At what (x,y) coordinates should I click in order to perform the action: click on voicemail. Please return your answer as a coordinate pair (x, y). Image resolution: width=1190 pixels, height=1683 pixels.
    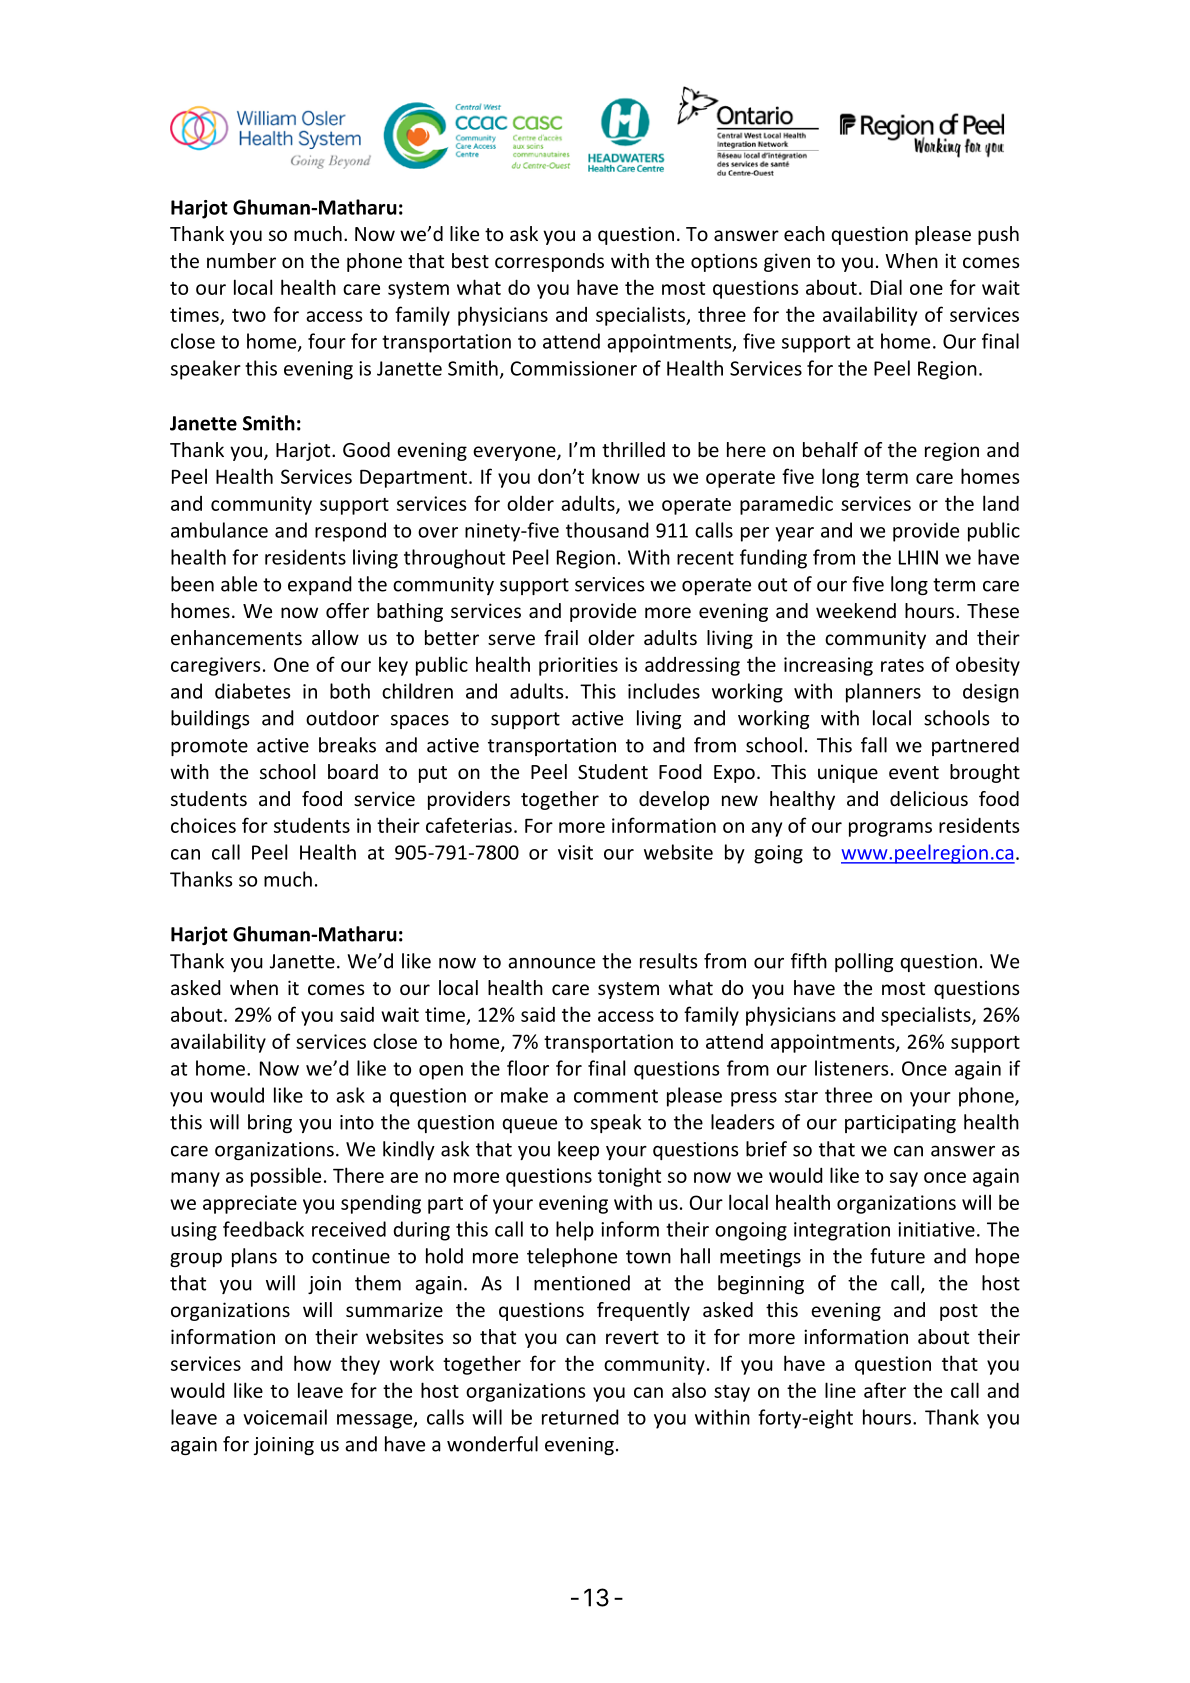
    Looking at the image, I should click on (285, 1417).
